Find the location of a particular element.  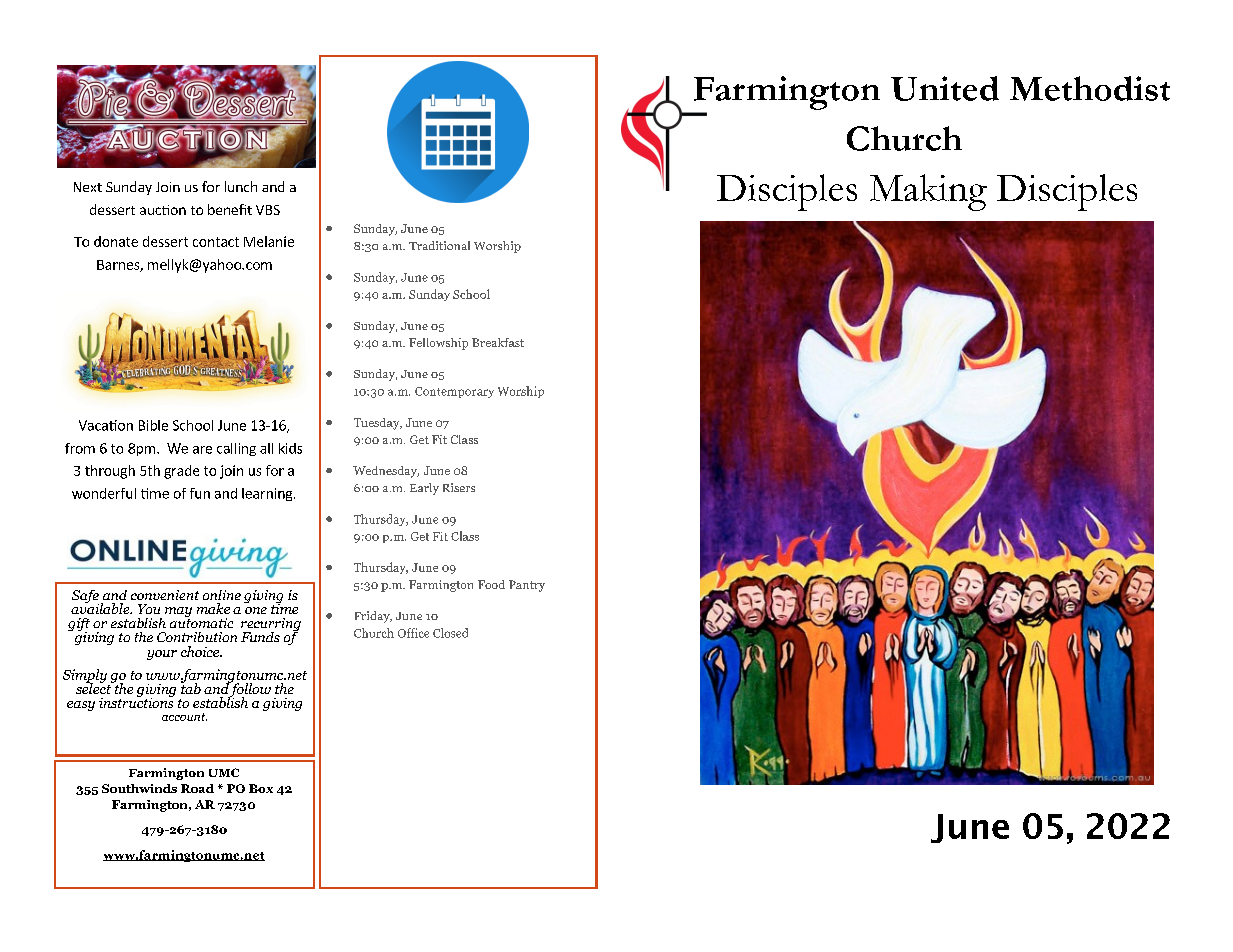

lunch is located at coordinates (241, 186).
